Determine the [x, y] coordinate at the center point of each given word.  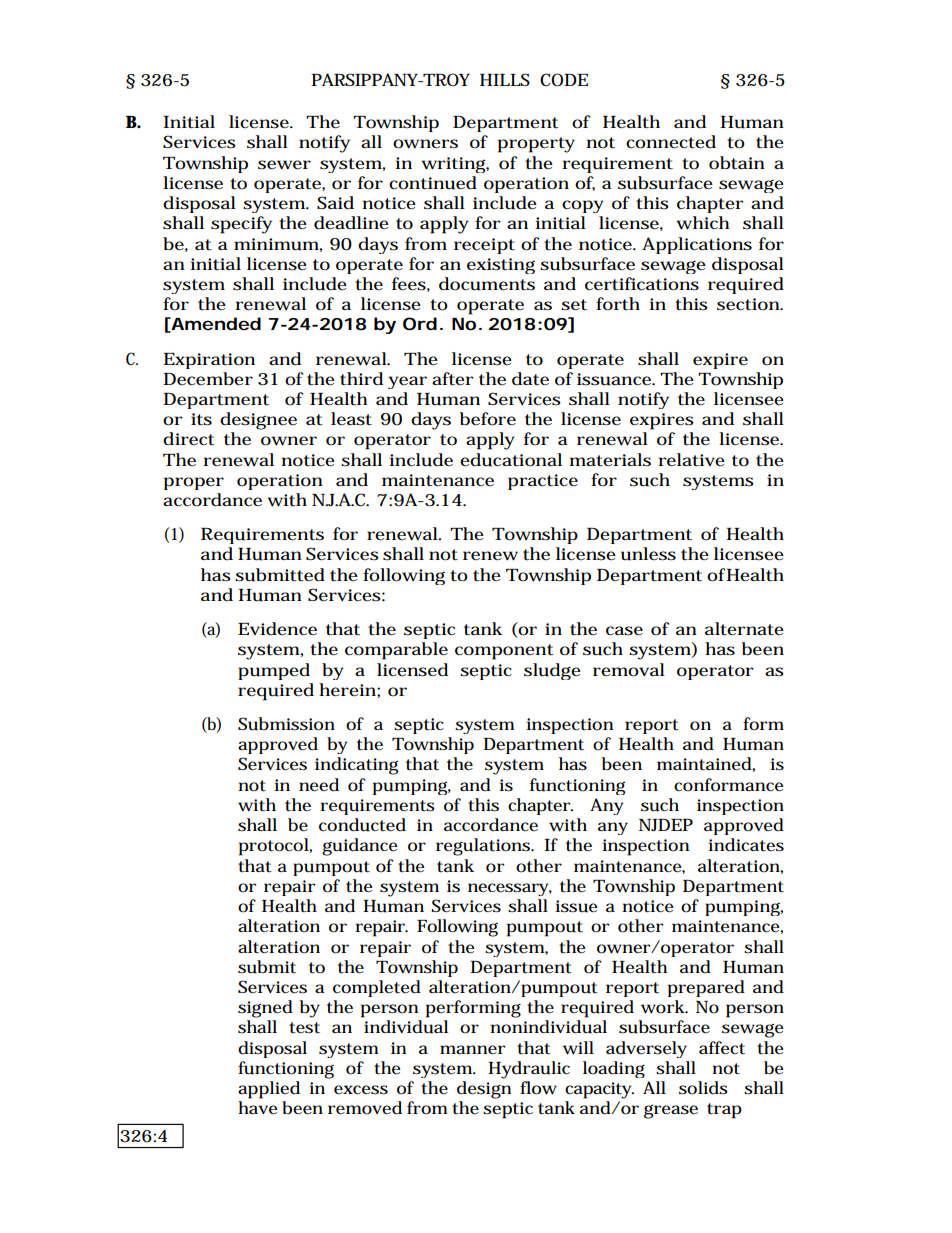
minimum [278, 245]
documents [487, 284]
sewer [284, 165]
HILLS [505, 79]
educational [511, 460]
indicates [746, 845]
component [504, 652]
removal [629, 670]
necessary [510, 889]
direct [189, 439]
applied [269, 1090]
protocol [275, 847]
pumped [274, 671]
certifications [642, 284]
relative [691, 460]
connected [671, 142]
